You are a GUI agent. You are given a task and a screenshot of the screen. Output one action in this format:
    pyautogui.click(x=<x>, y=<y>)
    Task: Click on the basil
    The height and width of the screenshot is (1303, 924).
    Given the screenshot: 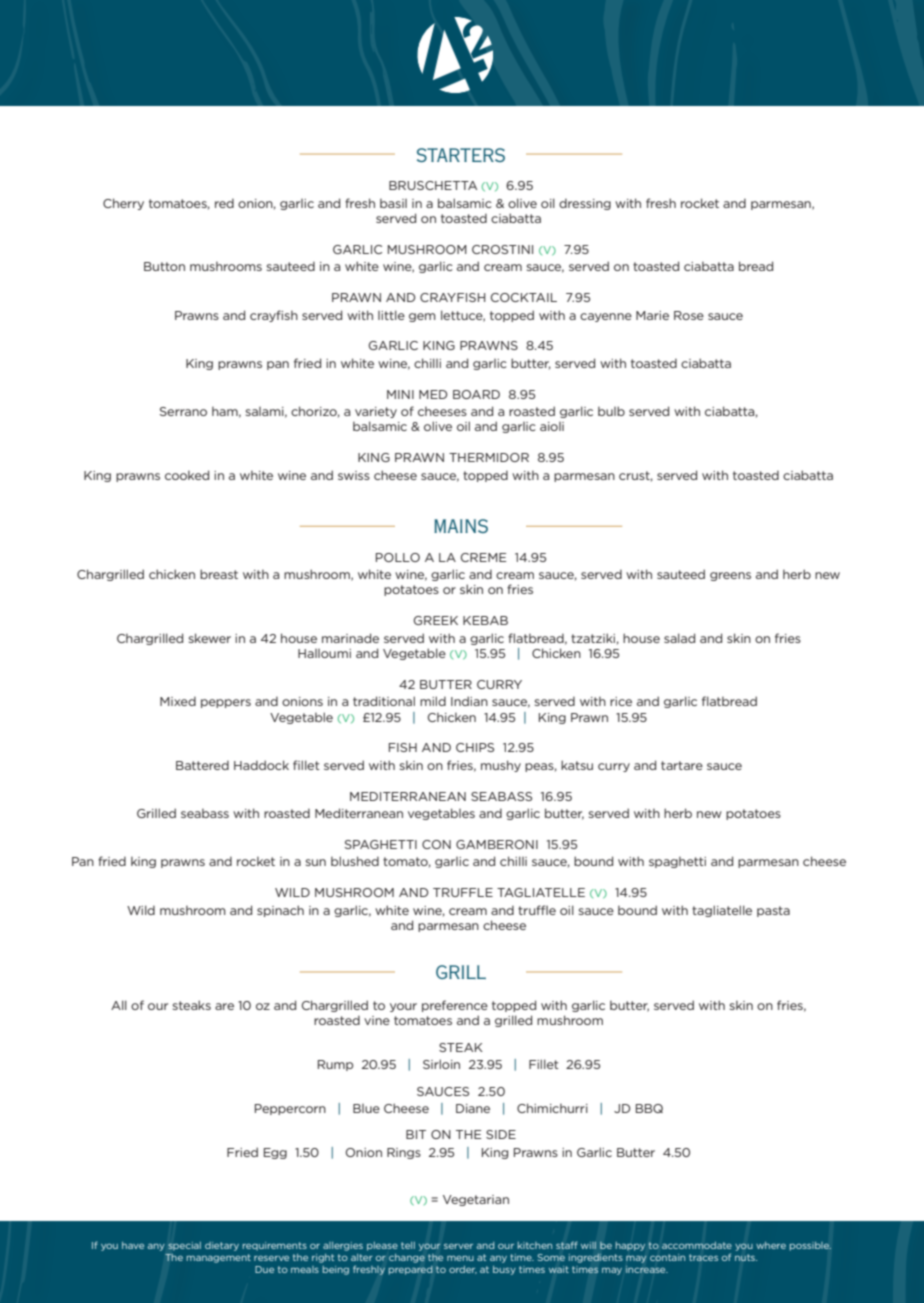 What is the action you would take?
    pyautogui.click(x=393, y=203)
